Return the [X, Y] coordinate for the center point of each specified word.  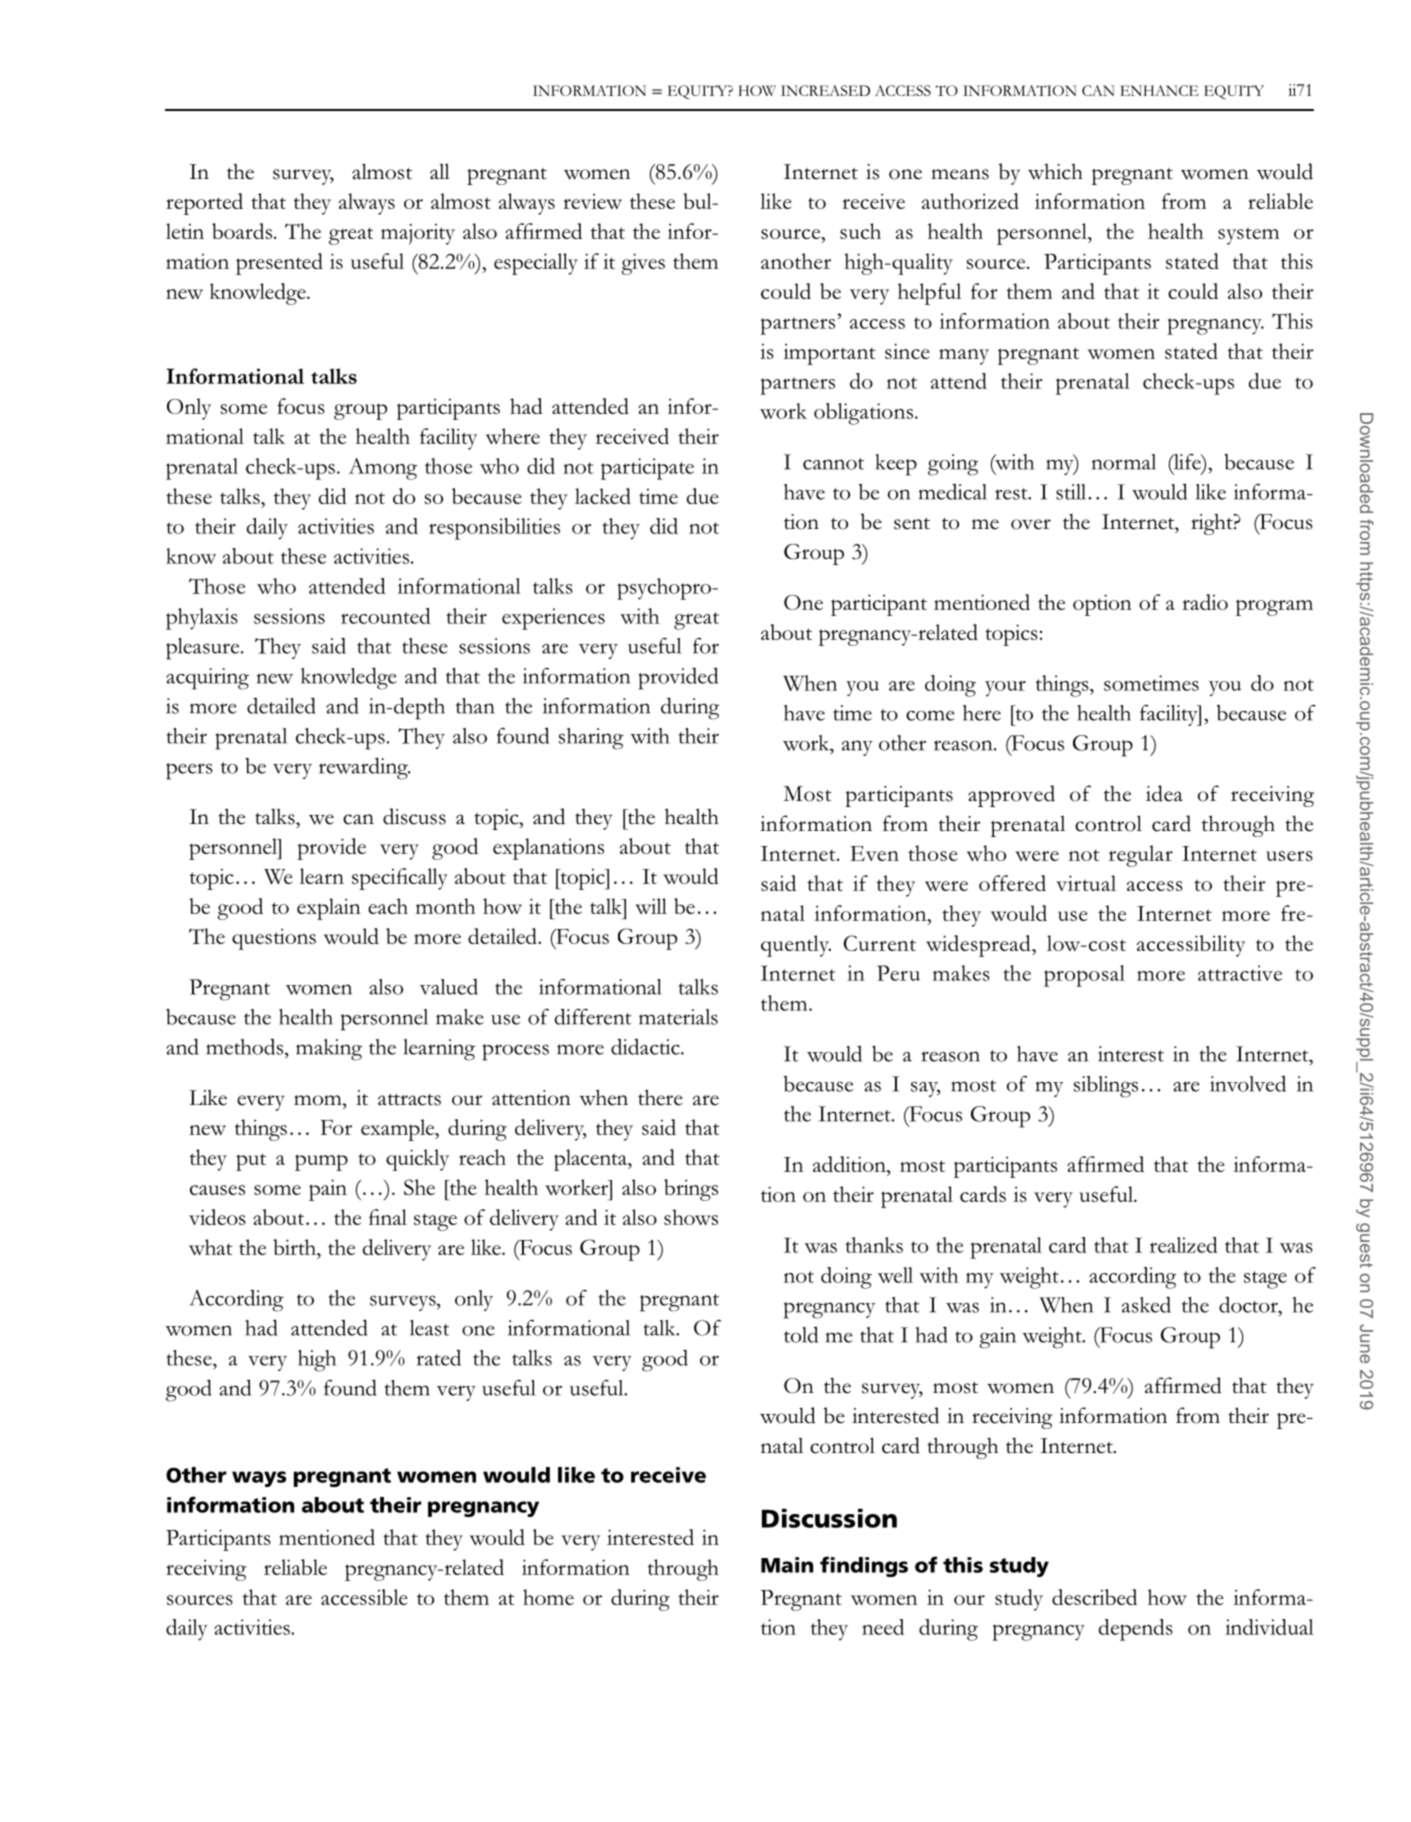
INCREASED [825, 90]
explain [329, 909]
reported [204, 204]
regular [1141, 856]
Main [787, 1565]
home [548, 1597]
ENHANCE [1159, 90]
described [1094, 1597]
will [651, 906]
